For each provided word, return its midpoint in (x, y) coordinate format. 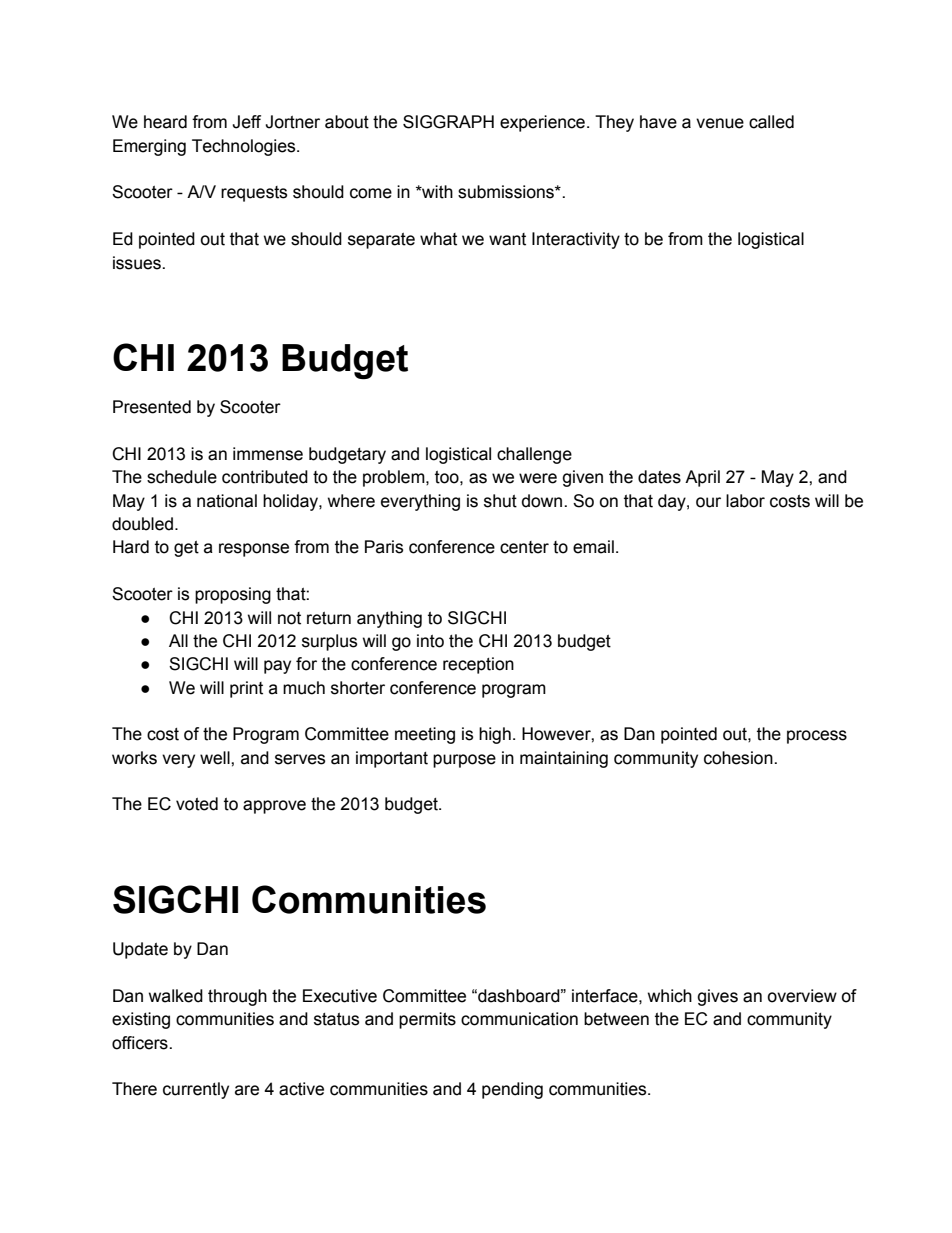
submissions (507, 192)
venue (720, 123)
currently (196, 1090)
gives (717, 997)
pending (512, 1090)
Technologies (245, 147)
